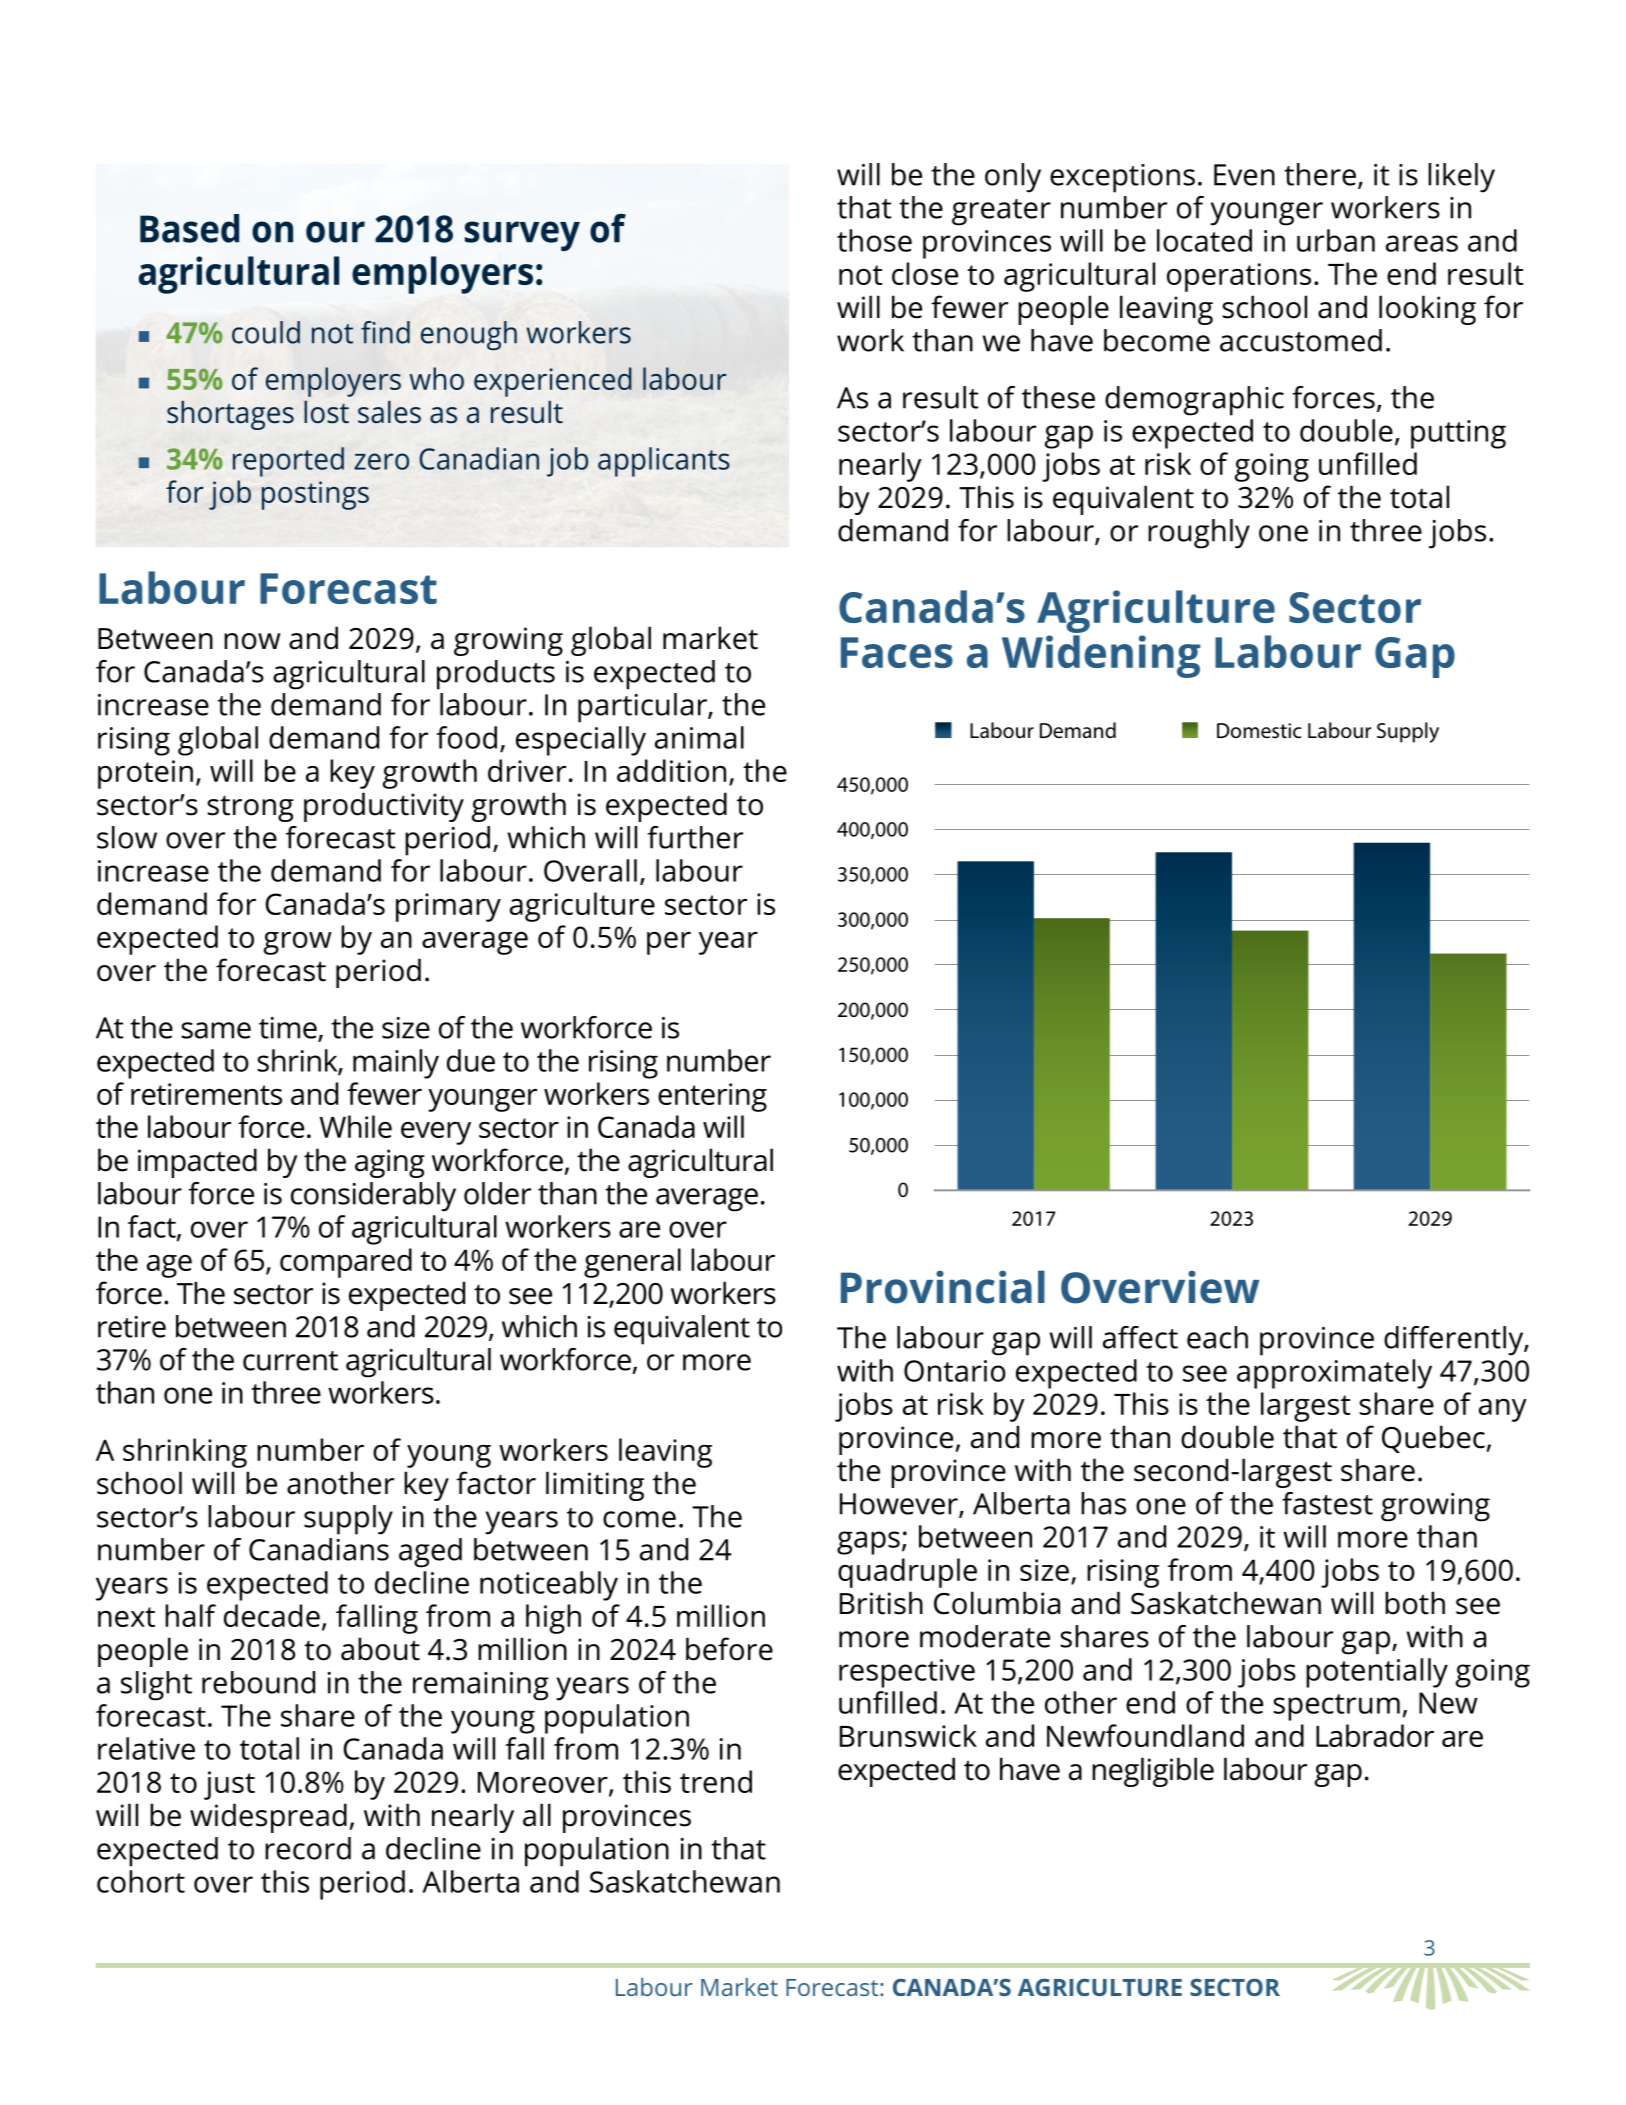 This image has height=2105, width=1626. What do you see at coordinates (289, 1029) in the image?
I see `time` at bounding box center [289, 1029].
